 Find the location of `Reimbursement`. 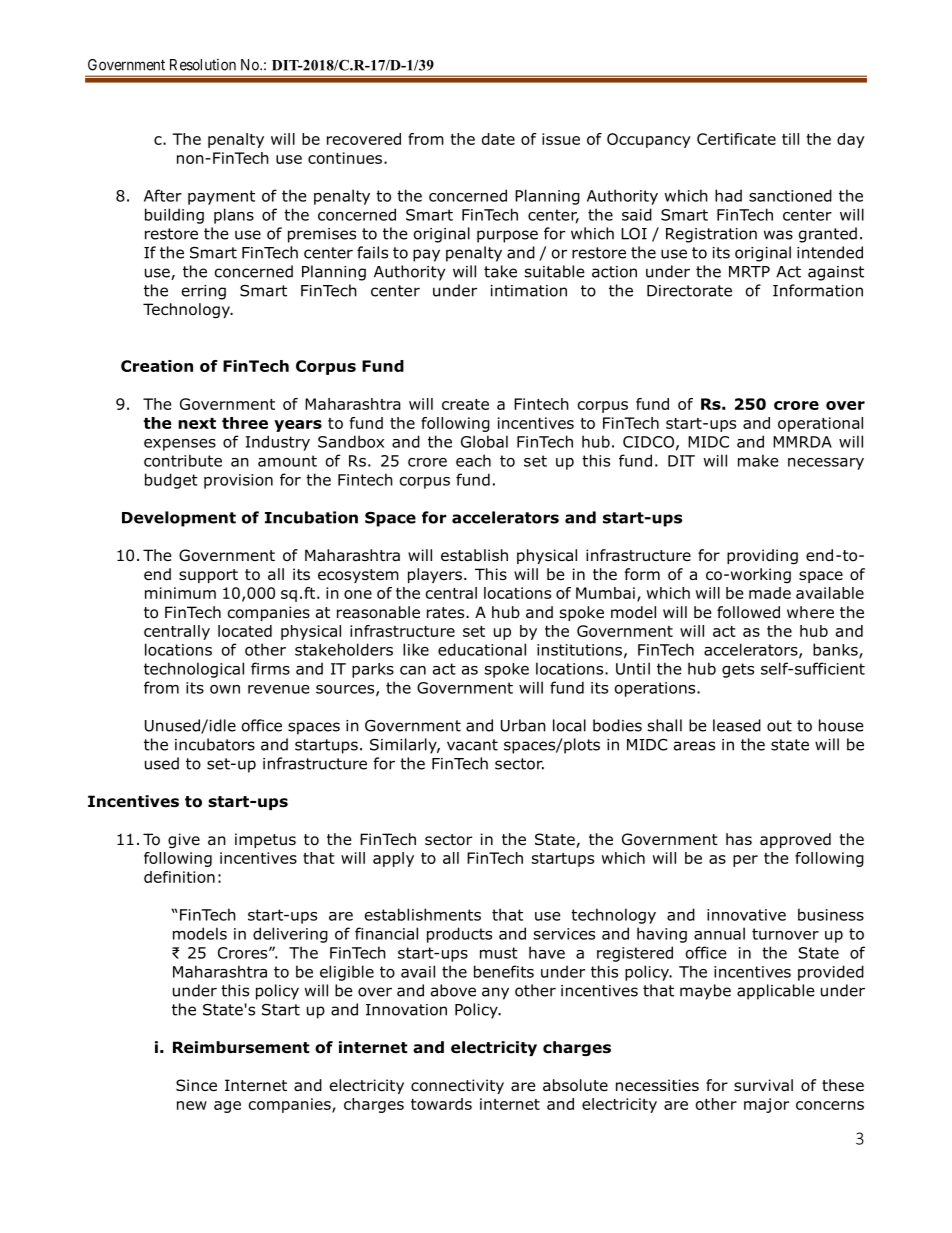

Reimbursement is located at coordinates (241, 1047).
